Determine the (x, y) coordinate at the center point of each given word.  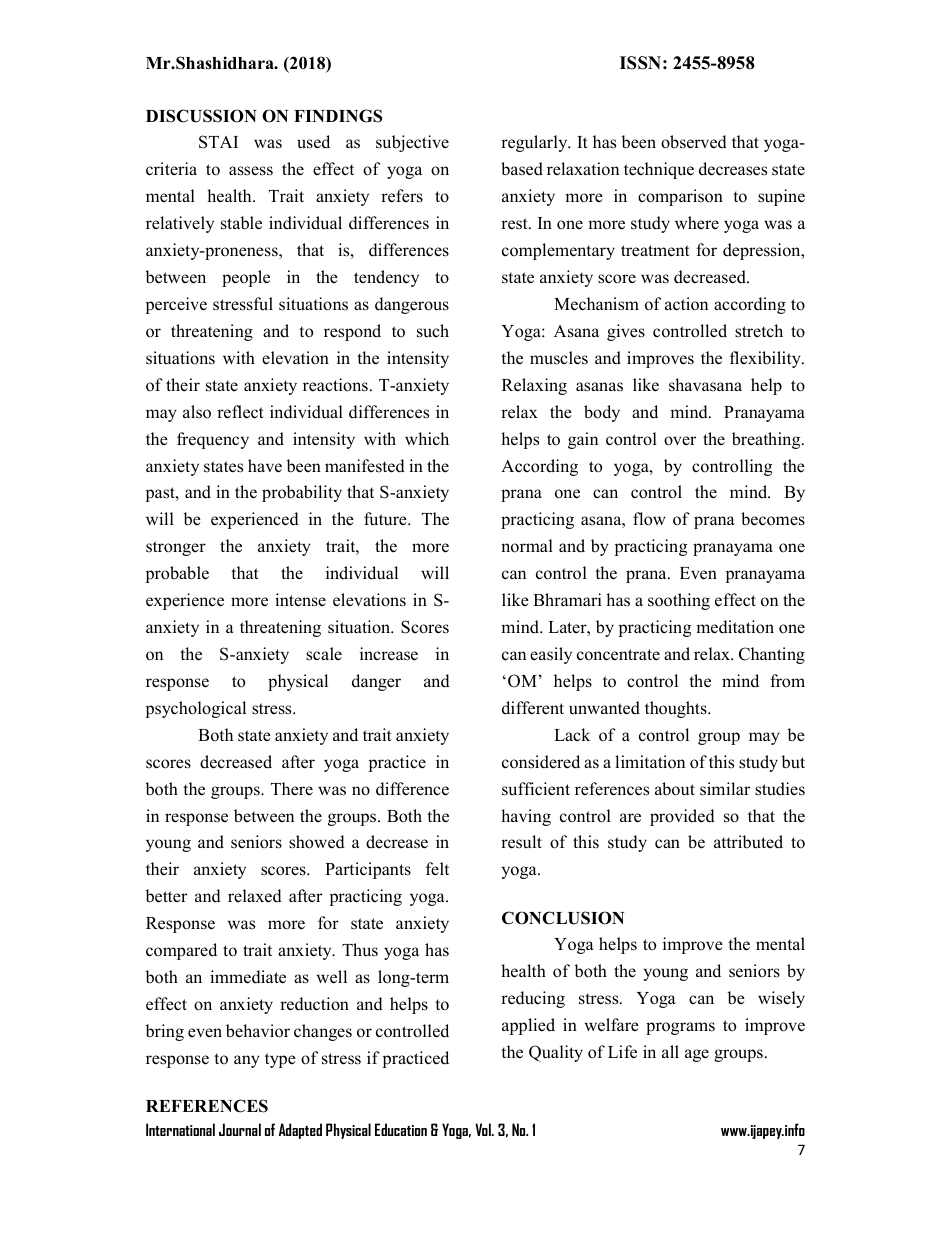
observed (694, 142)
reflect (240, 412)
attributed (748, 842)
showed (317, 842)
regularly (535, 143)
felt (437, 868)
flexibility (766, 359)
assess (251, 171)
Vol (484, 1129)
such (433, 331)
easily (551, 655)
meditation (735, 627)
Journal (240, 1129)
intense (300, 600)
